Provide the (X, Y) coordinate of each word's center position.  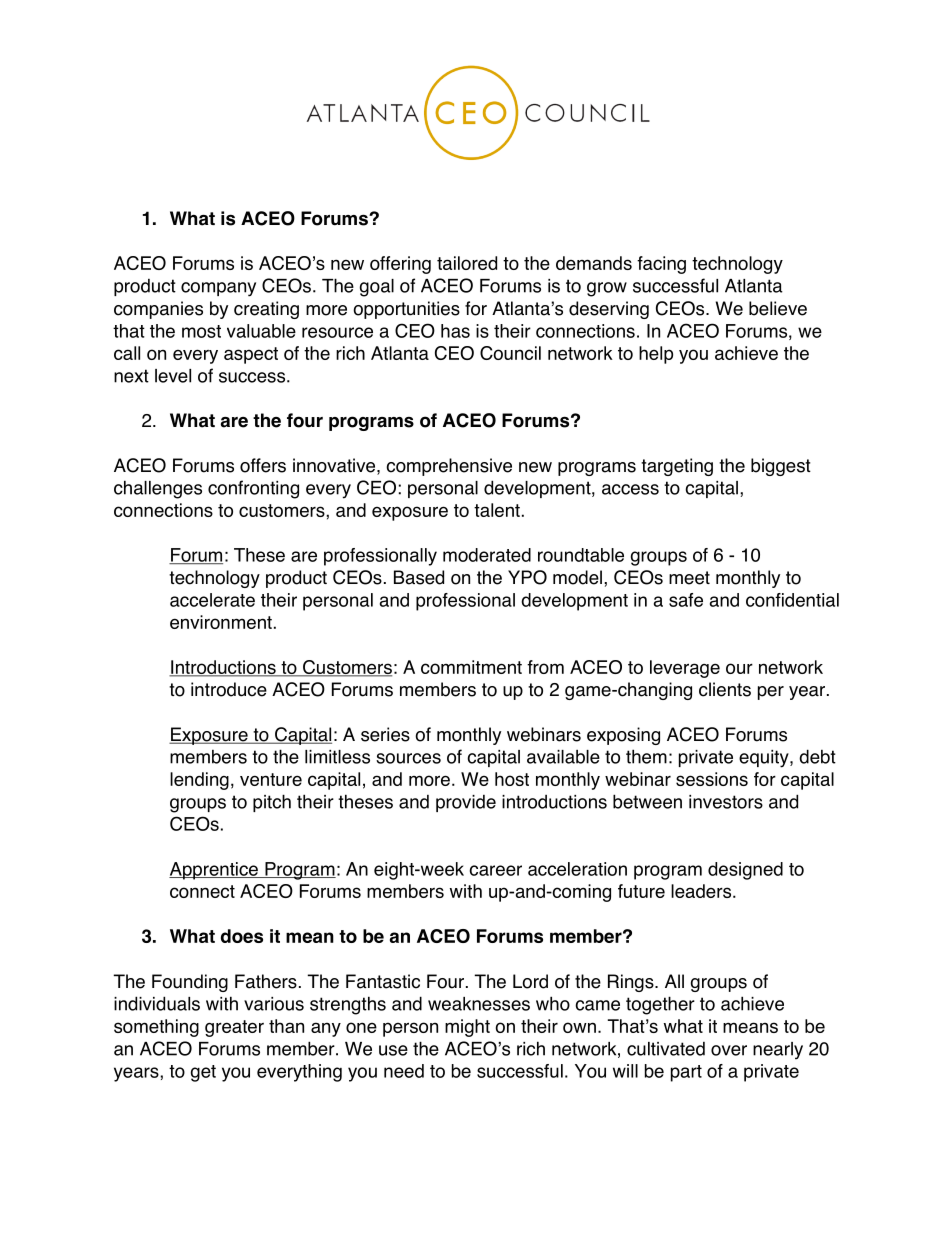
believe (778, 308)
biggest (781, 467)
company (218, 289)
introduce (229, 689)
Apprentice (214, 871)
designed (745, 871)
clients (725, 689)
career (495, 870)
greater (234, 1028)
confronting (253, 489)
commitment (471, 667)
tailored (467, 263)
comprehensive (449, 467)
